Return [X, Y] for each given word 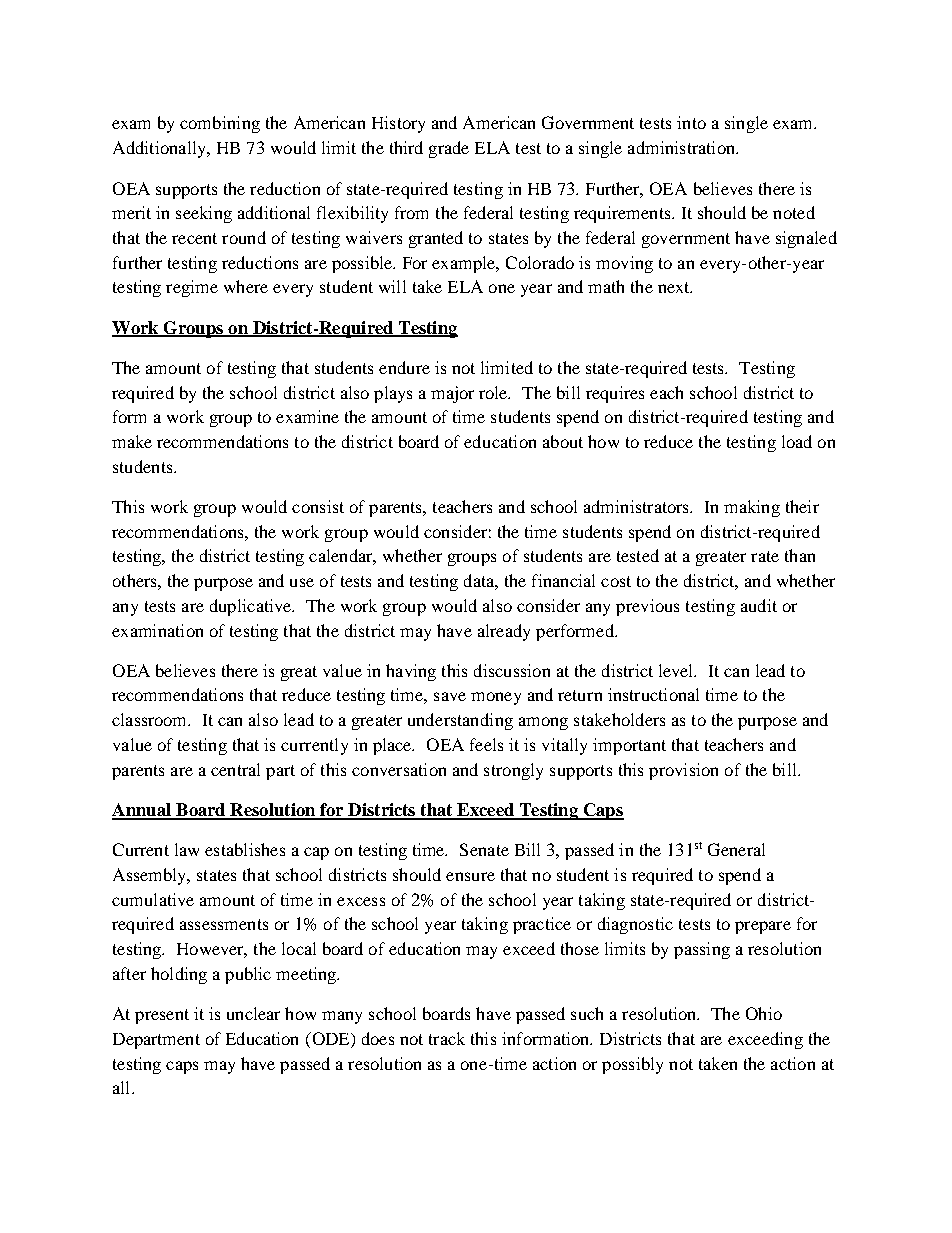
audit [759, 605]
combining [220, 124]
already [504, 632]
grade [449, 149]
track [447, 1038]
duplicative [252, 607]
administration [683, 147]
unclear [253, 1013]
